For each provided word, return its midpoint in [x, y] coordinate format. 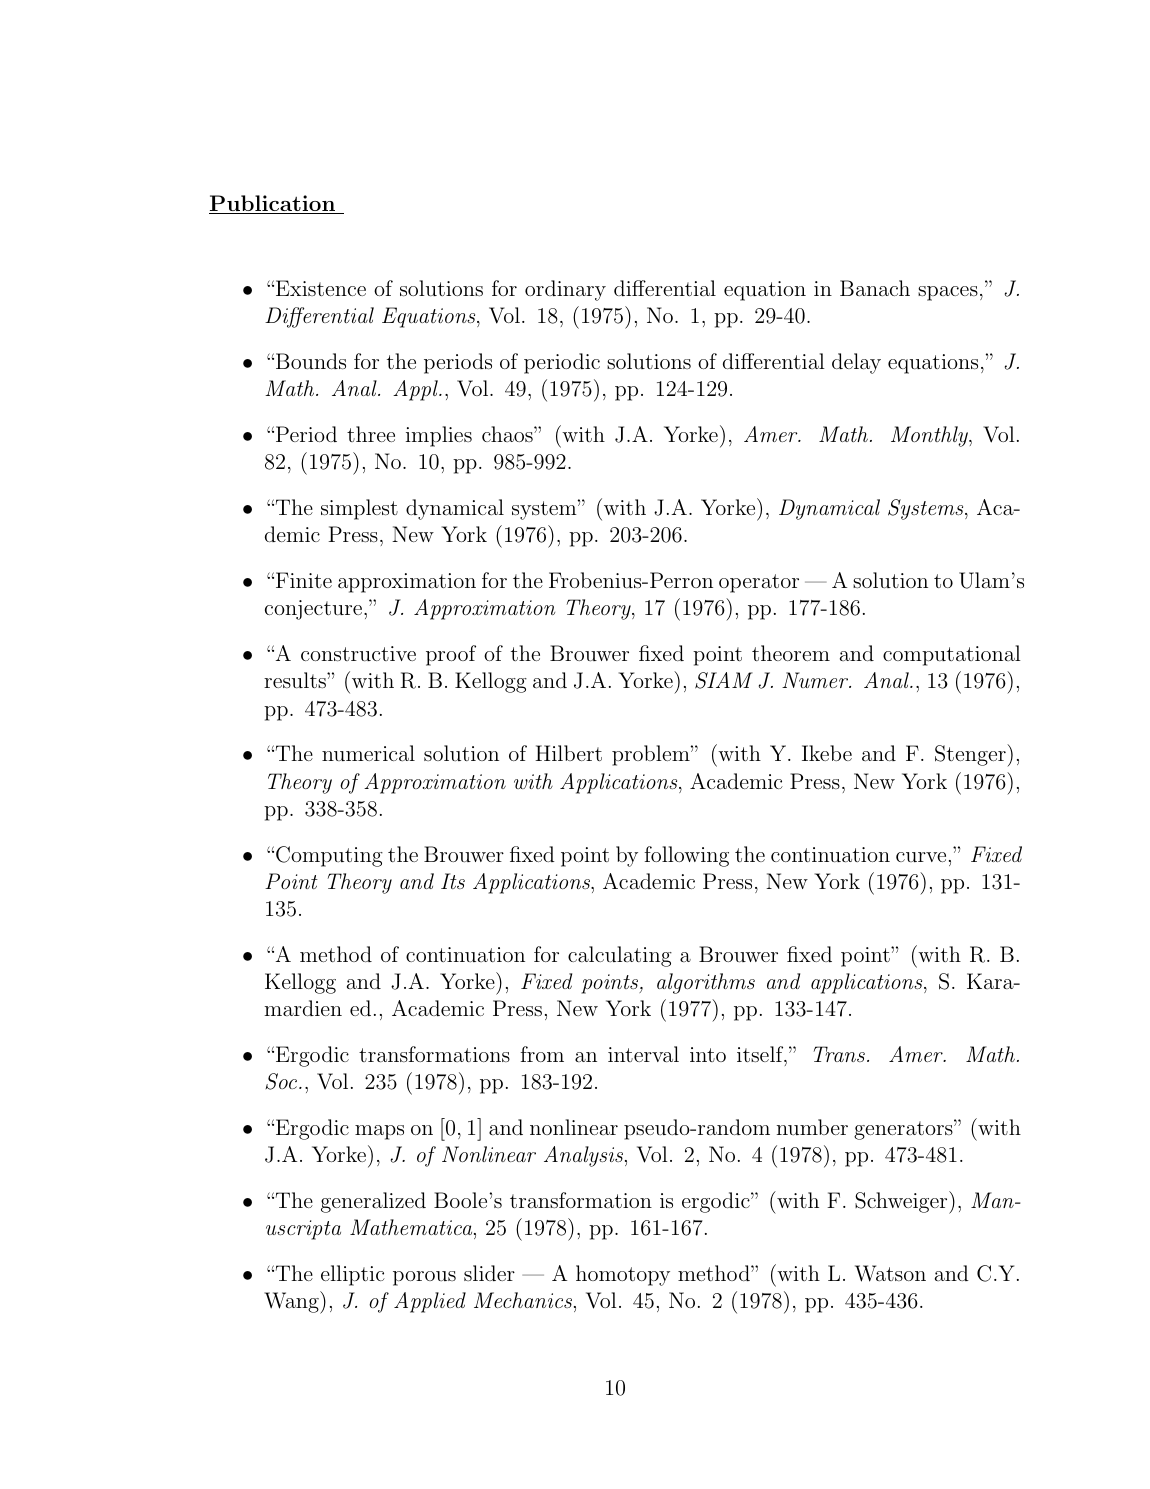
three [371, 434]
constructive [358, 653]
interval [643, 1054]
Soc [282, 1081]
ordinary [565, 290]
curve [921, 857]
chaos [508, 434]
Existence [321, 288]
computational [952, 655]
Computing [329, 856]
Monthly [930, 436]
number [812, 1127]
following [686, 856]
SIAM [724, 680]
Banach [875, 288]
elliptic [353, 1275]
